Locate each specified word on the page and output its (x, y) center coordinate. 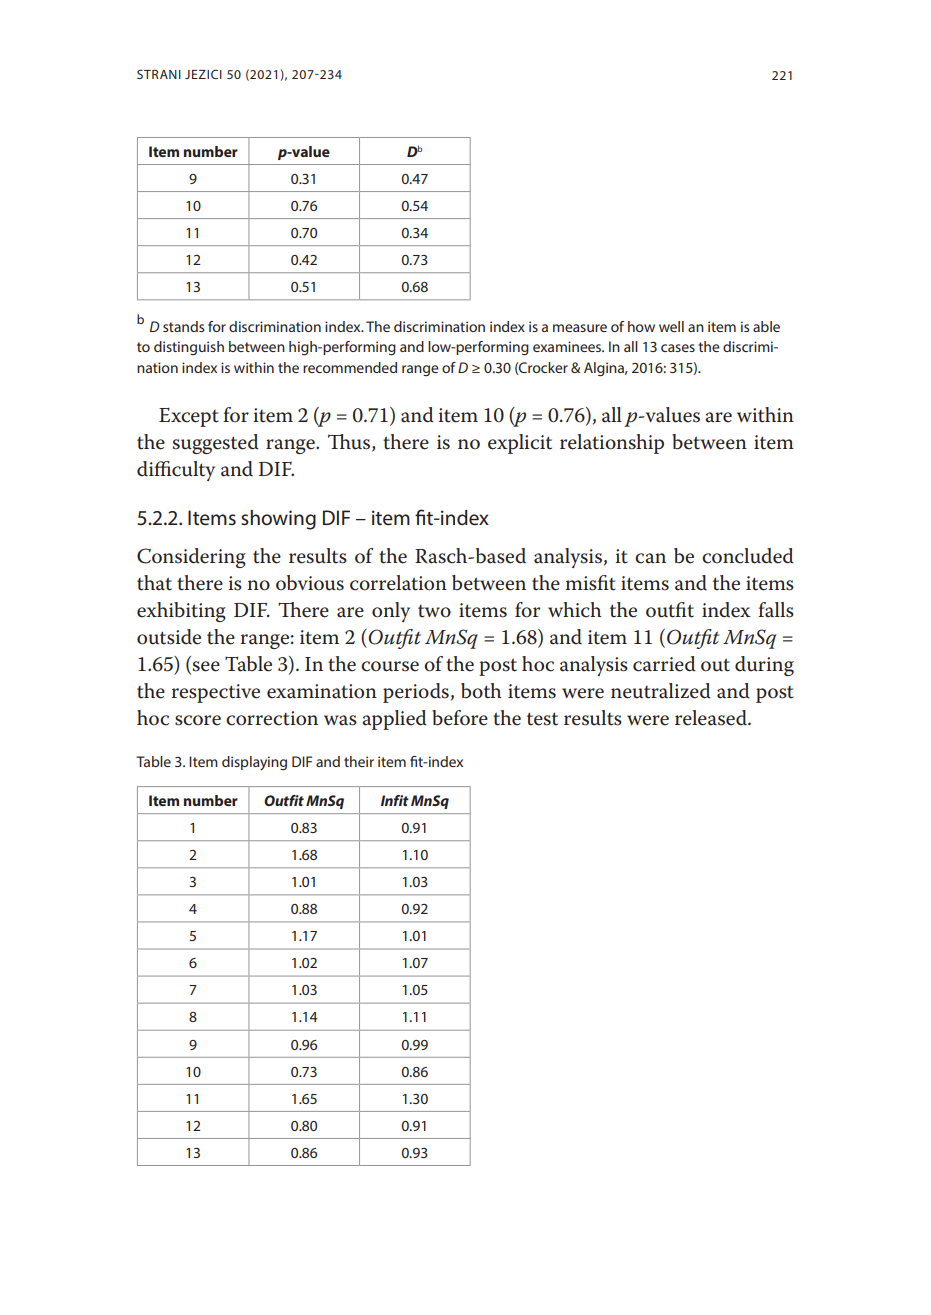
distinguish (189, 348)
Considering (191, 558)
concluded (748, 556)
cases (678, 348)
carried (664, 664)
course (390, 666)
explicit (520, 444)
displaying (254, 763)
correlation (398, 583)
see (206, 666)
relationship (612, 444)
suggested (216, 444)
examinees (568, 346)
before (460, 718)
